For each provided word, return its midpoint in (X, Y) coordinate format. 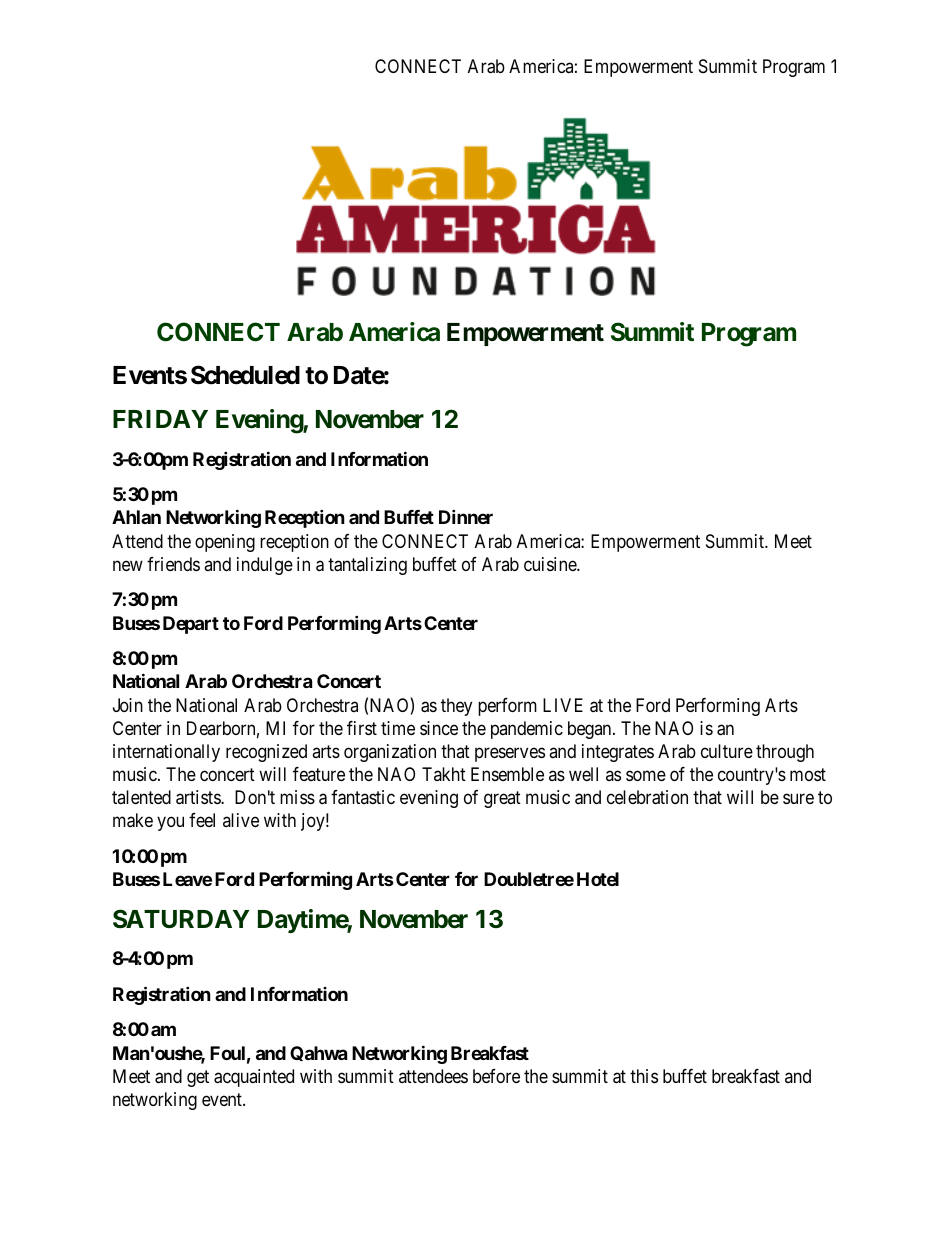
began (591, 730)
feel (202, 820)
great (502, 799)
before (496, 1076)
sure (798, 799)
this (644, 1076)
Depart (191, 625)
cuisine (551, 564)
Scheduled (245, 375)
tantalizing (367, 566)
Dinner (466, 516)
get (198, 1078)
